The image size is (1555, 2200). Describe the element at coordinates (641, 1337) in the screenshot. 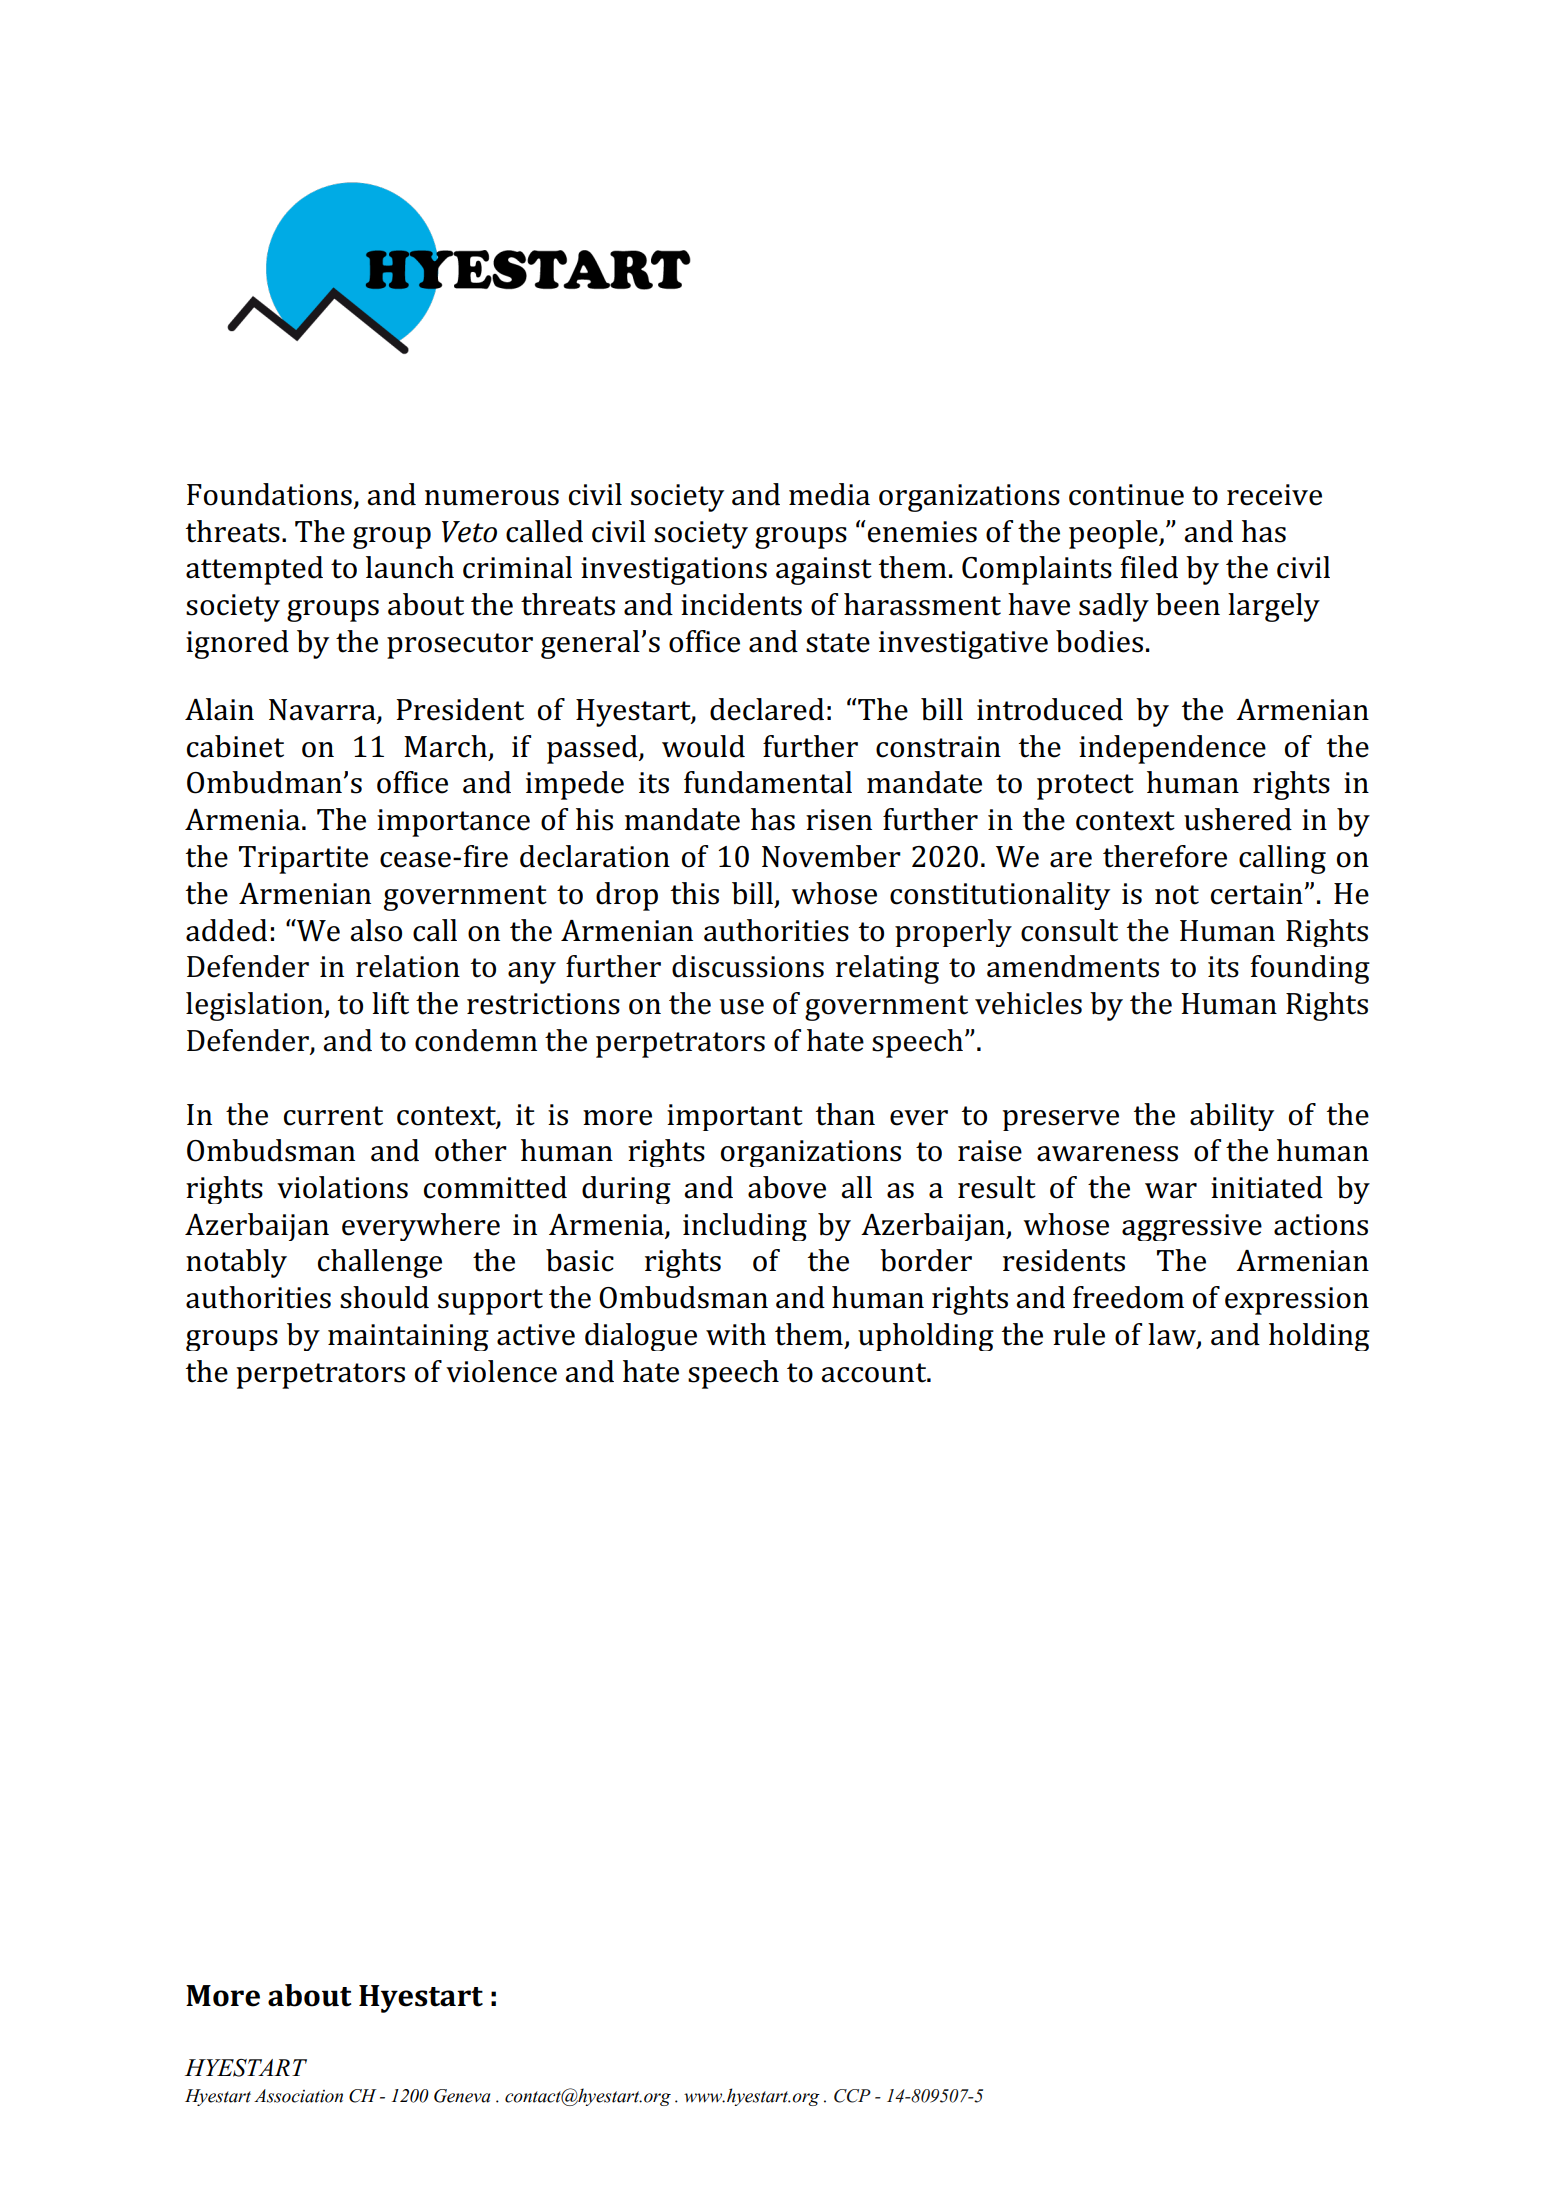

I see `dialogue` at that location.
